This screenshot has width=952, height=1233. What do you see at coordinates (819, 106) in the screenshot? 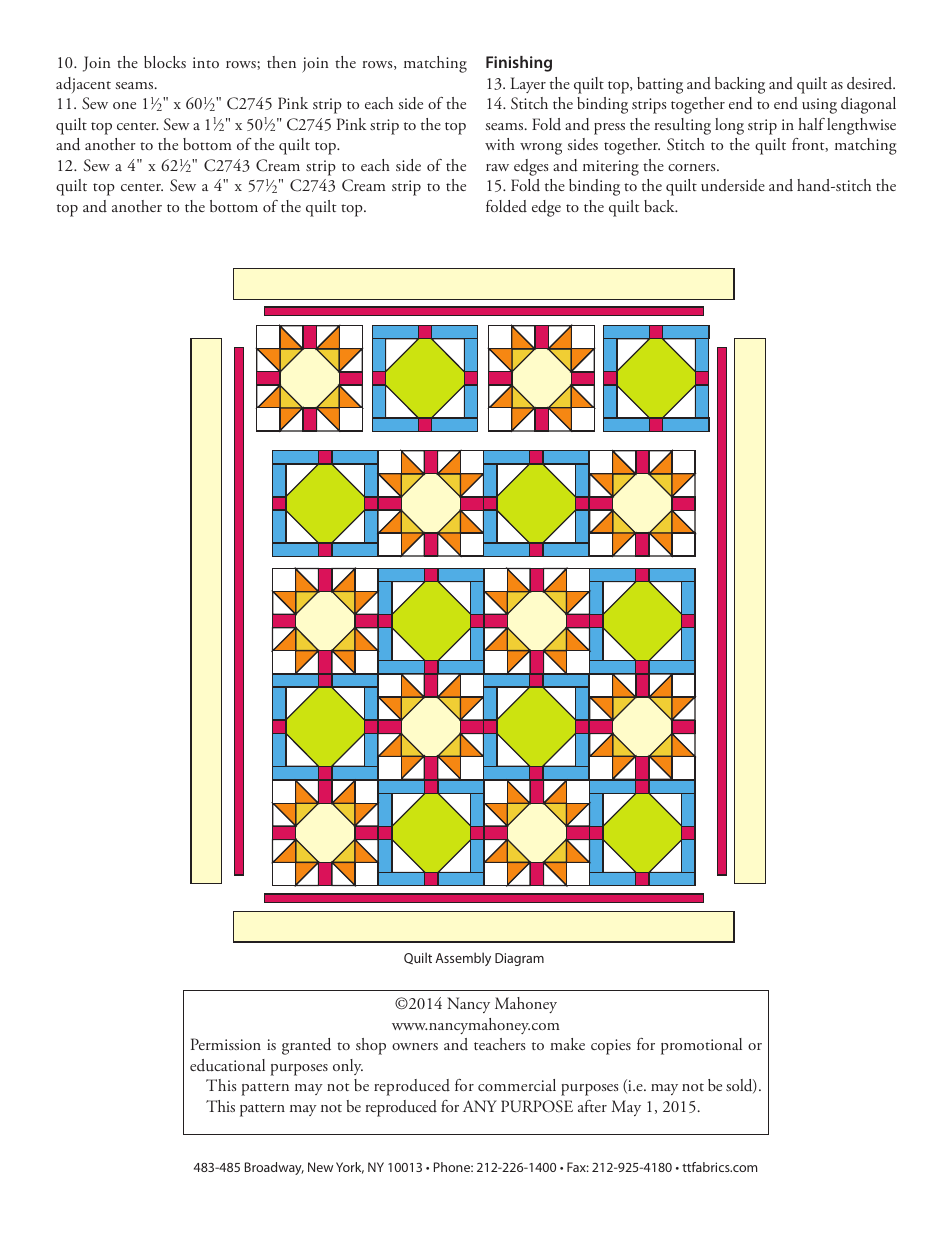
I see `using` at bounding box center [819, 106].
